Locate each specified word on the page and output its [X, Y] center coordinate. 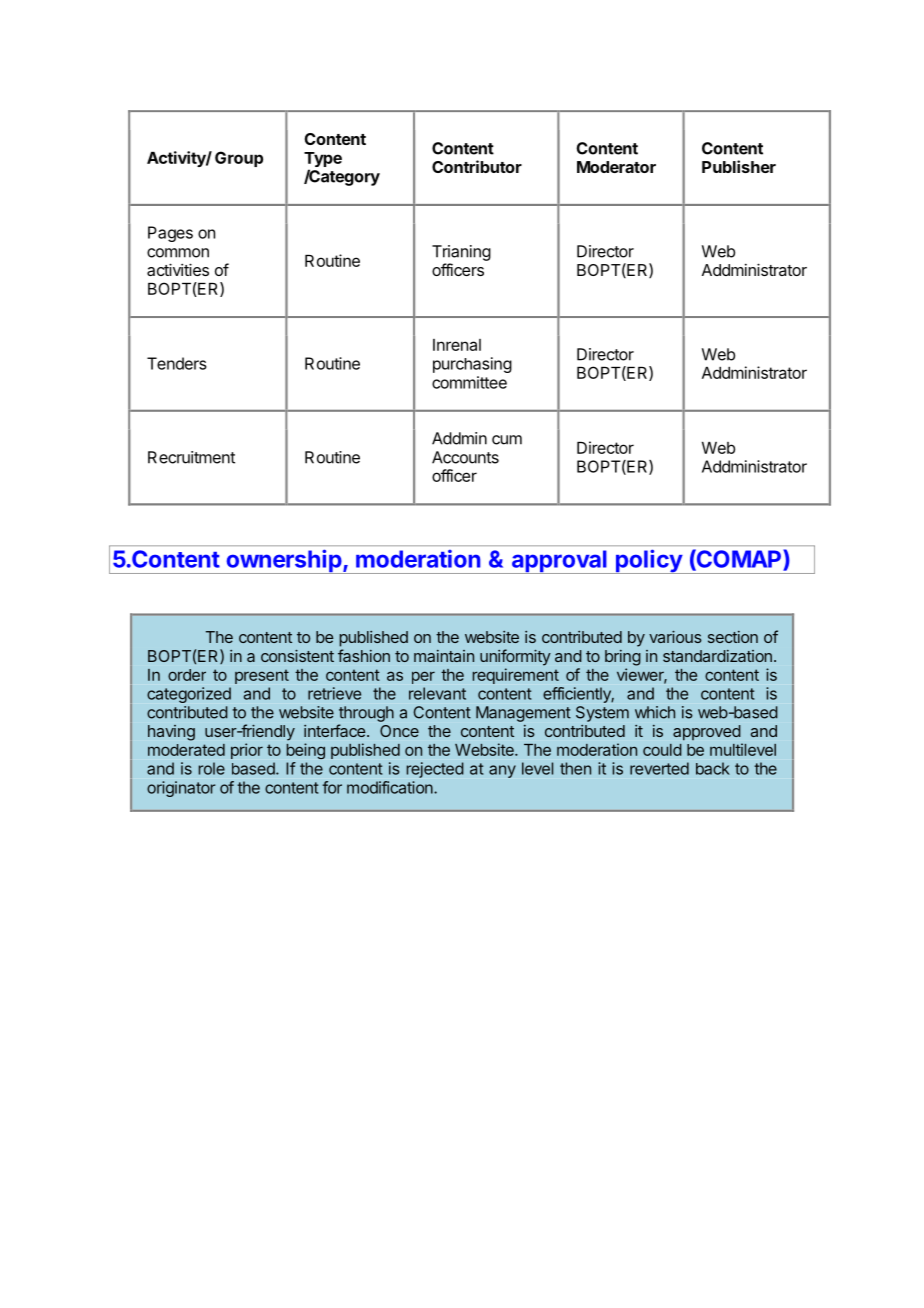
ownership [284, 561]
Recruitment [191, 457]
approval [559, 562]
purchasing [472, 365]
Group [239, 159]
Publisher [739, 166]
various [675, 637]
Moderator [616, 167]
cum [507, 440]
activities [178, 269]
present [262, 676]
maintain [444, 656]
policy [649, 561]
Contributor [477, 166]
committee [469, 382]
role [211, 768]
